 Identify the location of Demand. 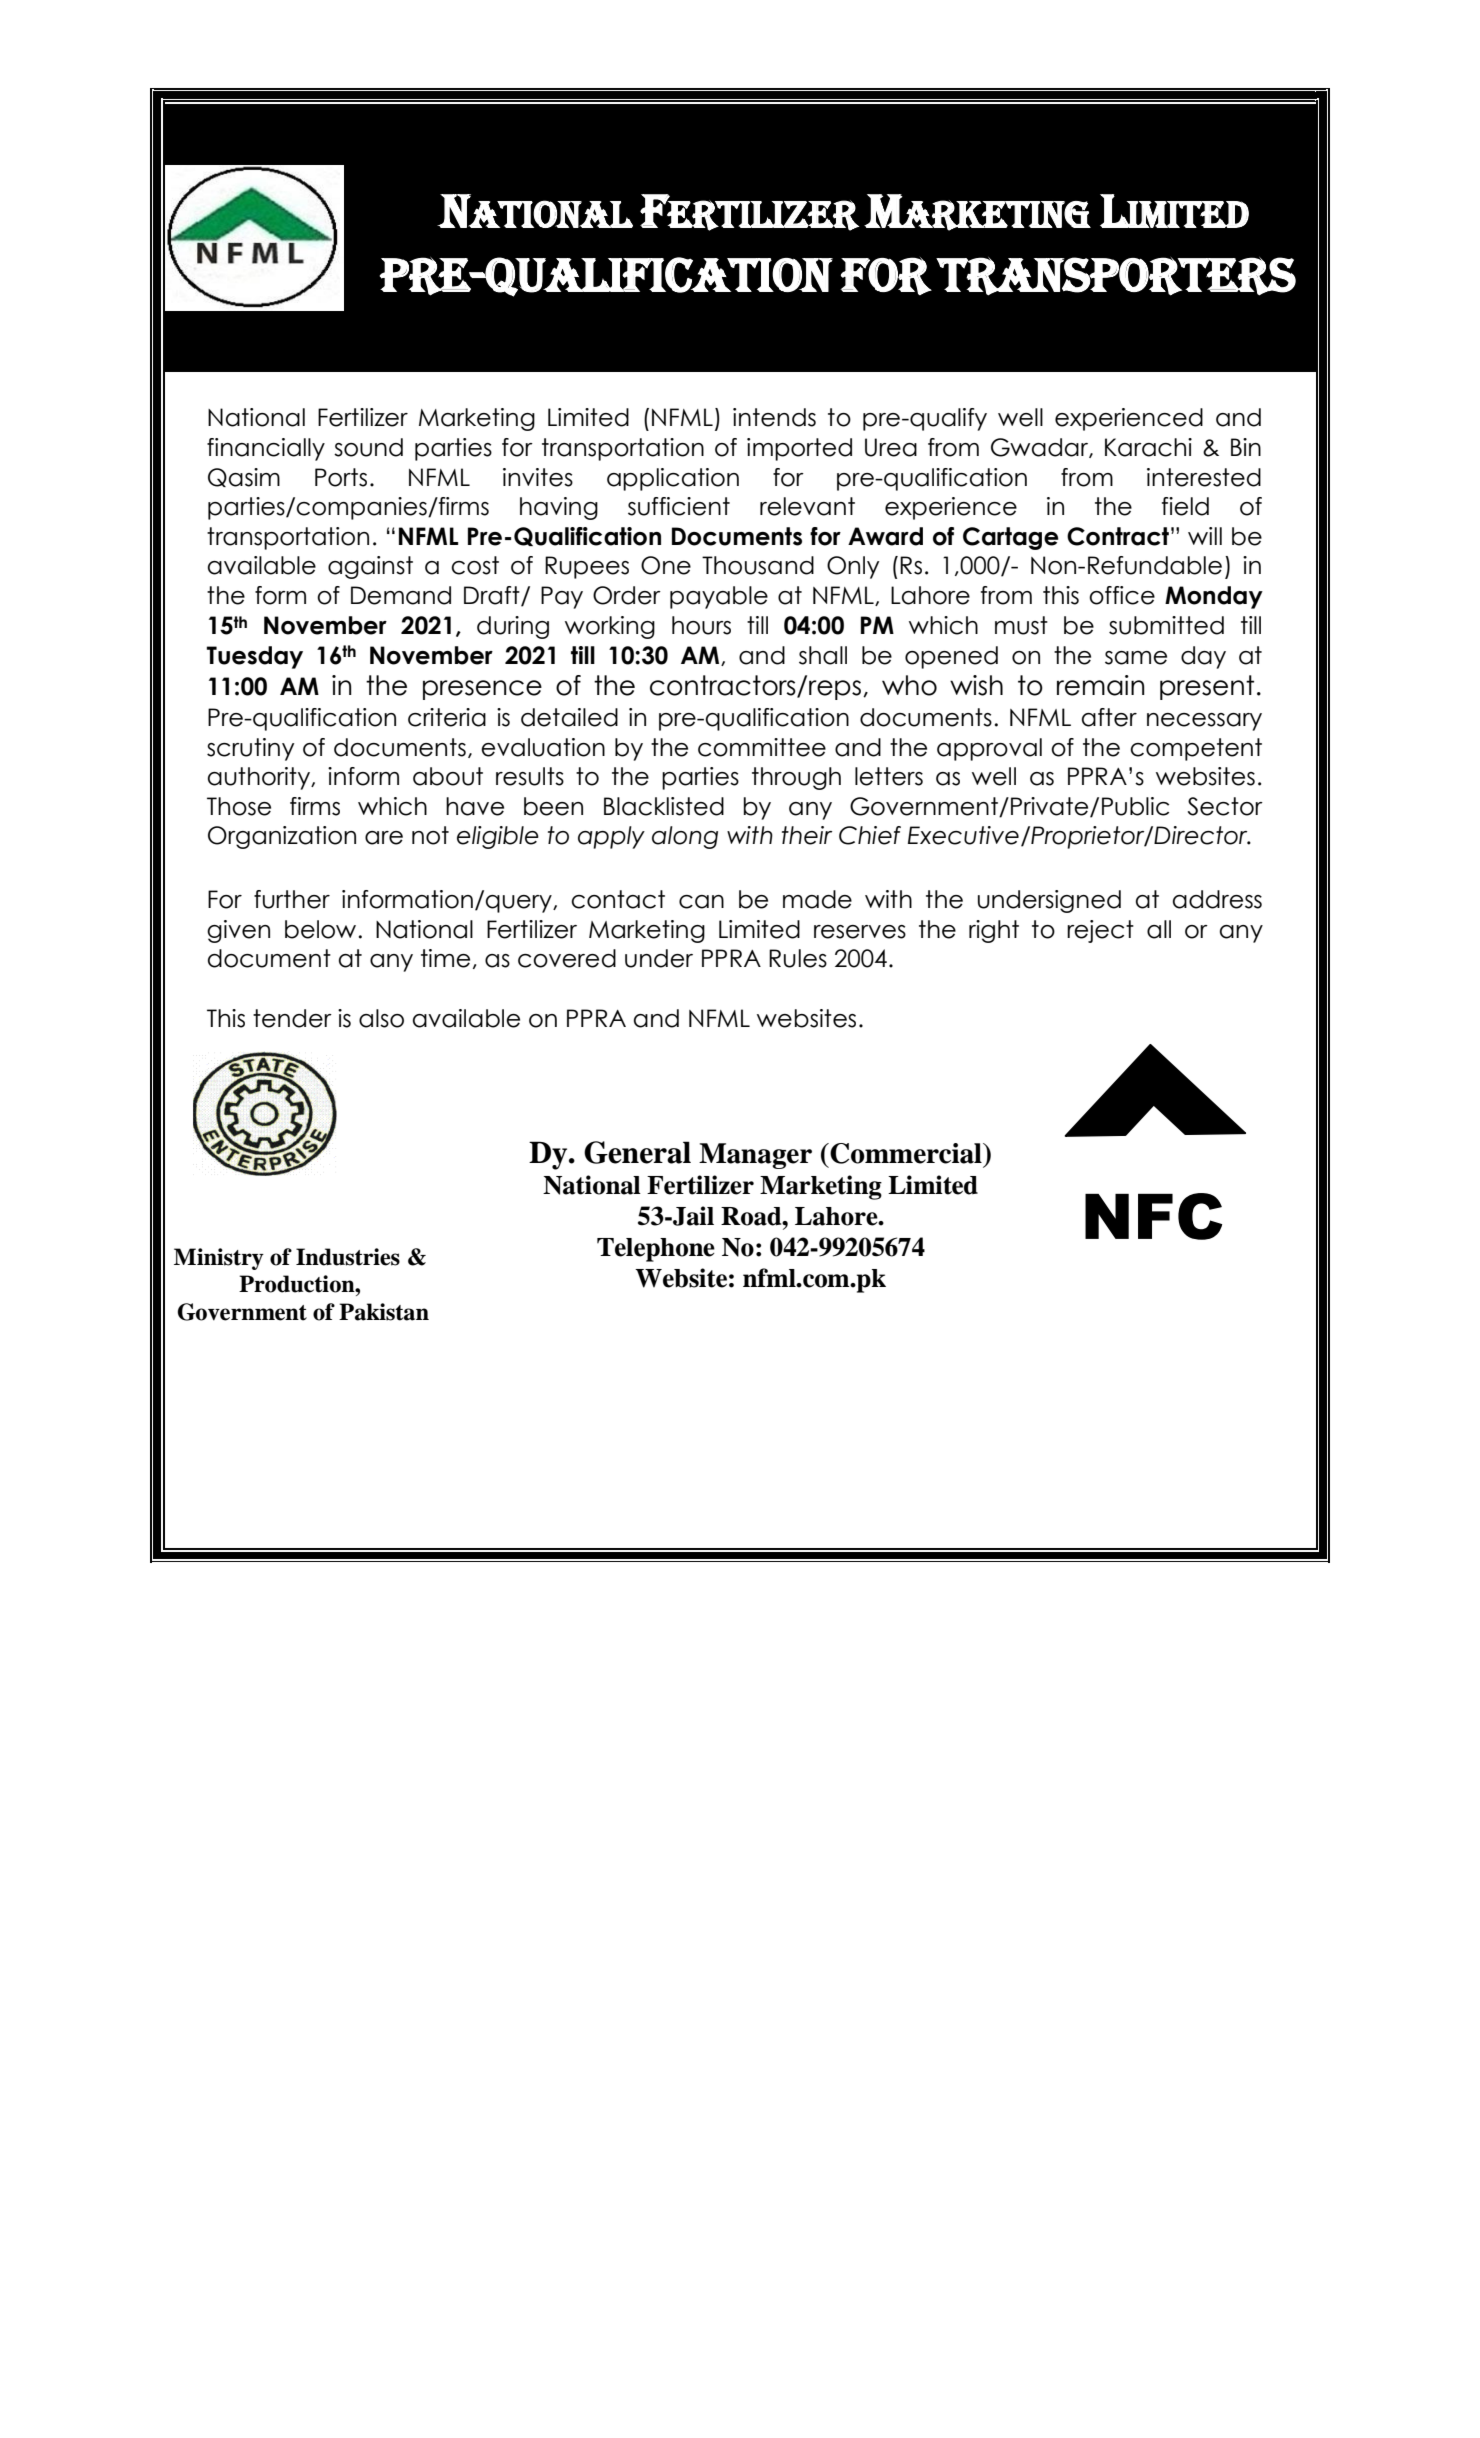
(401, 595).
